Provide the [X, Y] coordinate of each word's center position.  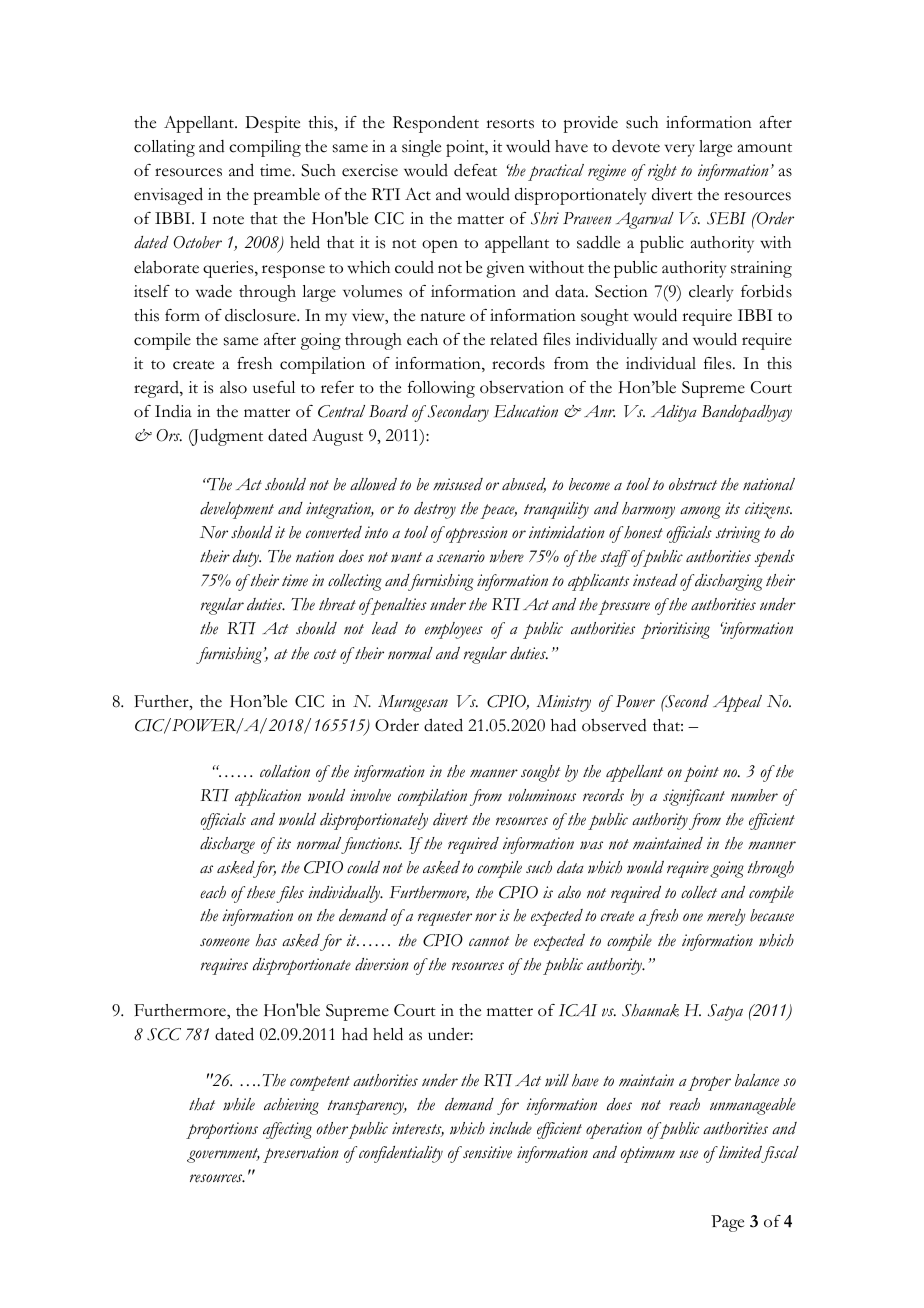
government [223, 1155]
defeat [475, 170]
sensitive [486, 1152]
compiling [265, 148]
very [680, 150]
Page [727, 1223]
